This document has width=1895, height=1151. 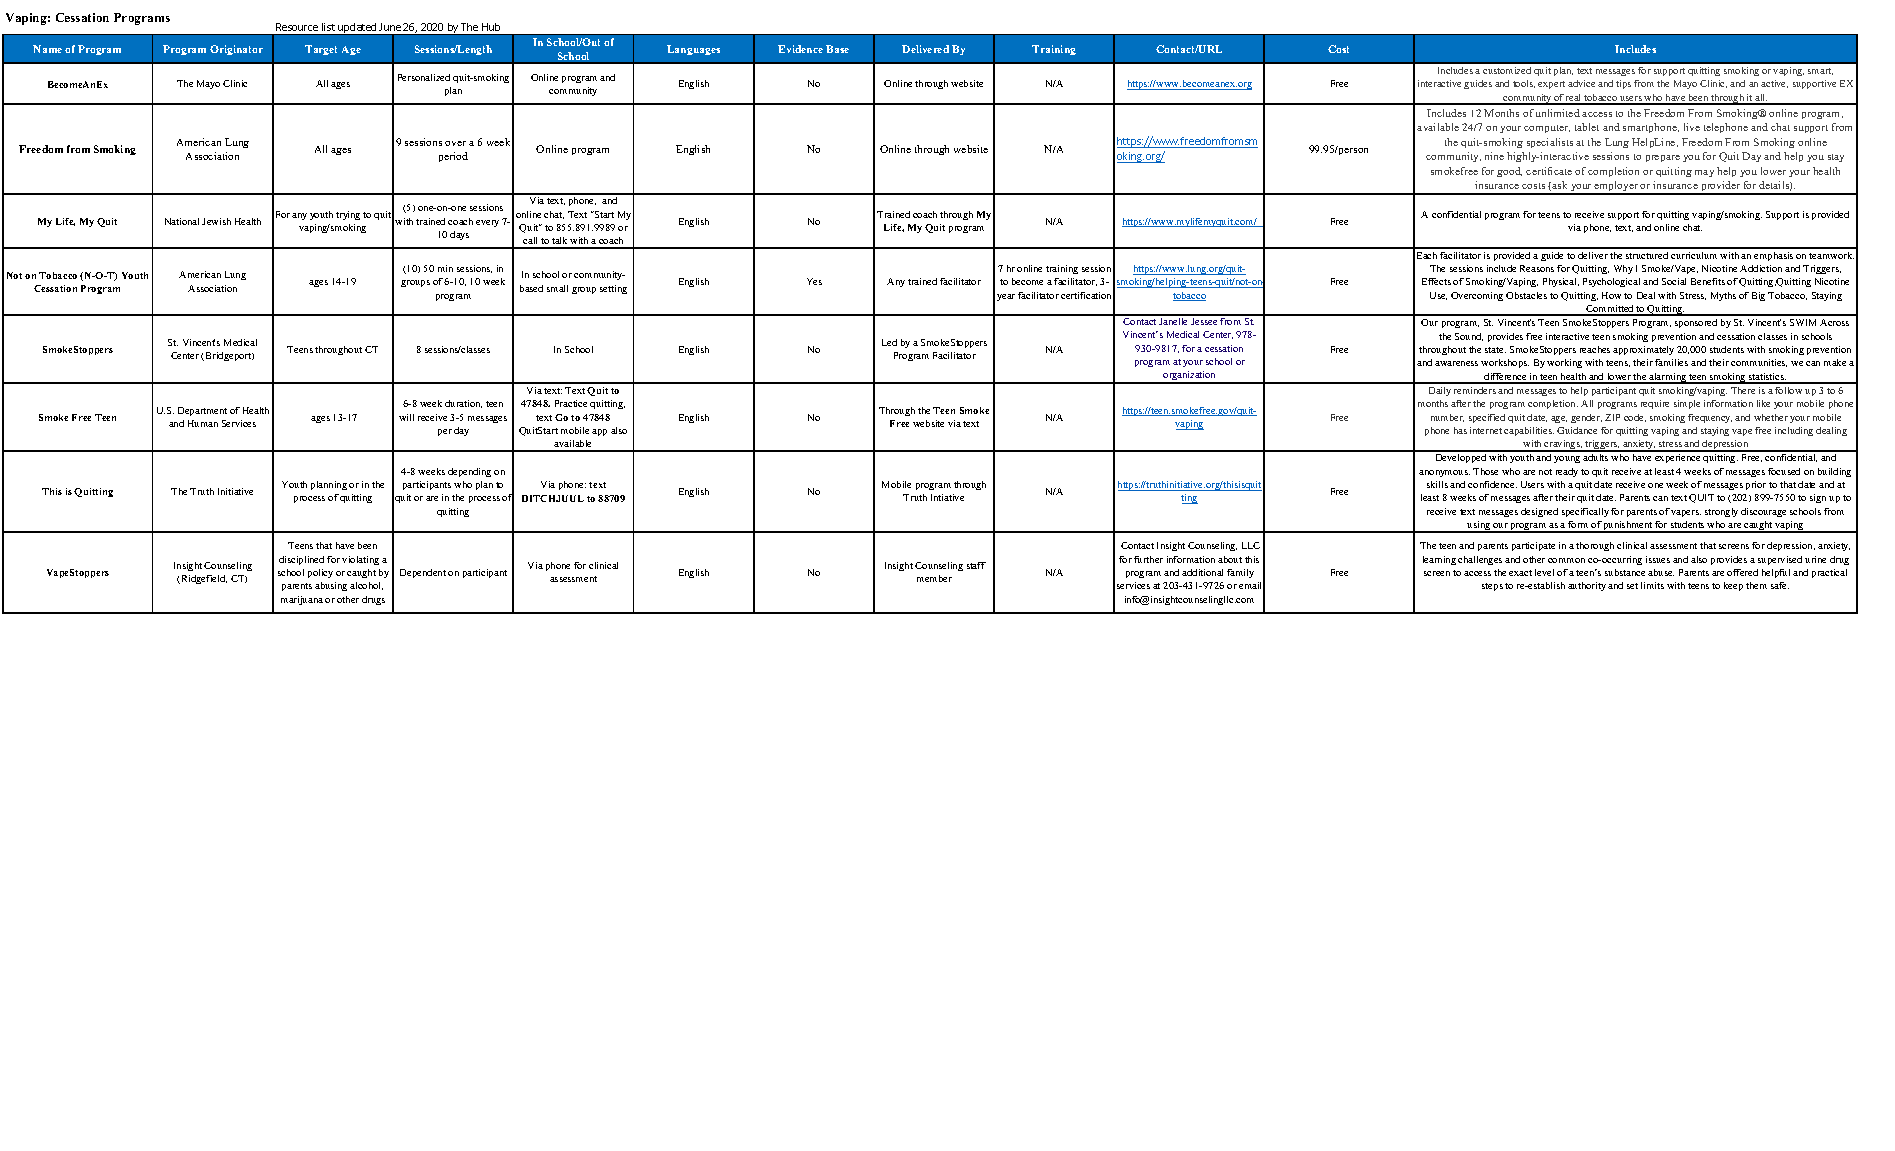 I want to click on organization, so click(x=1190, y=377).
